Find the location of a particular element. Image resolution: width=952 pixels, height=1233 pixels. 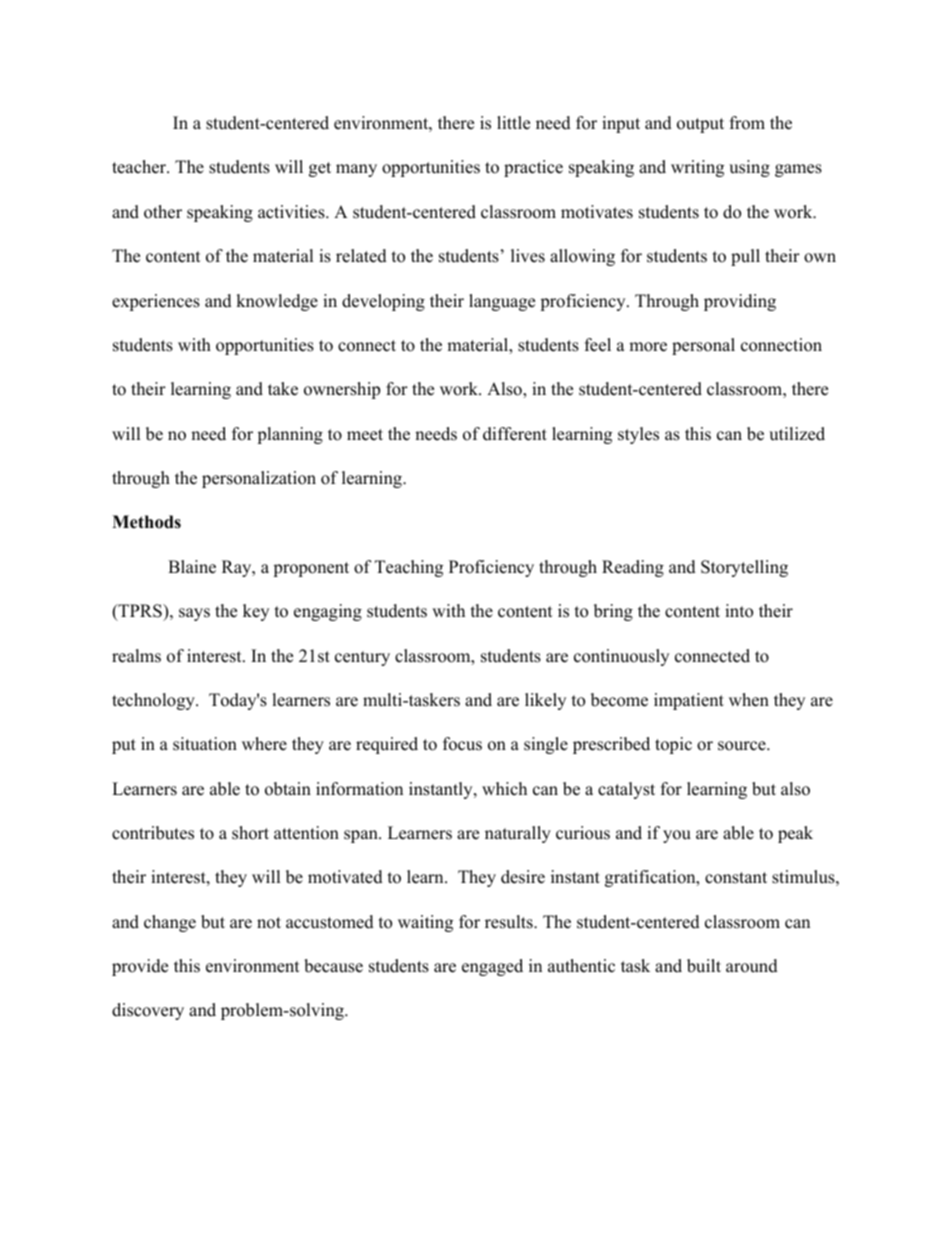

when is located at coordinates (749, 700).
